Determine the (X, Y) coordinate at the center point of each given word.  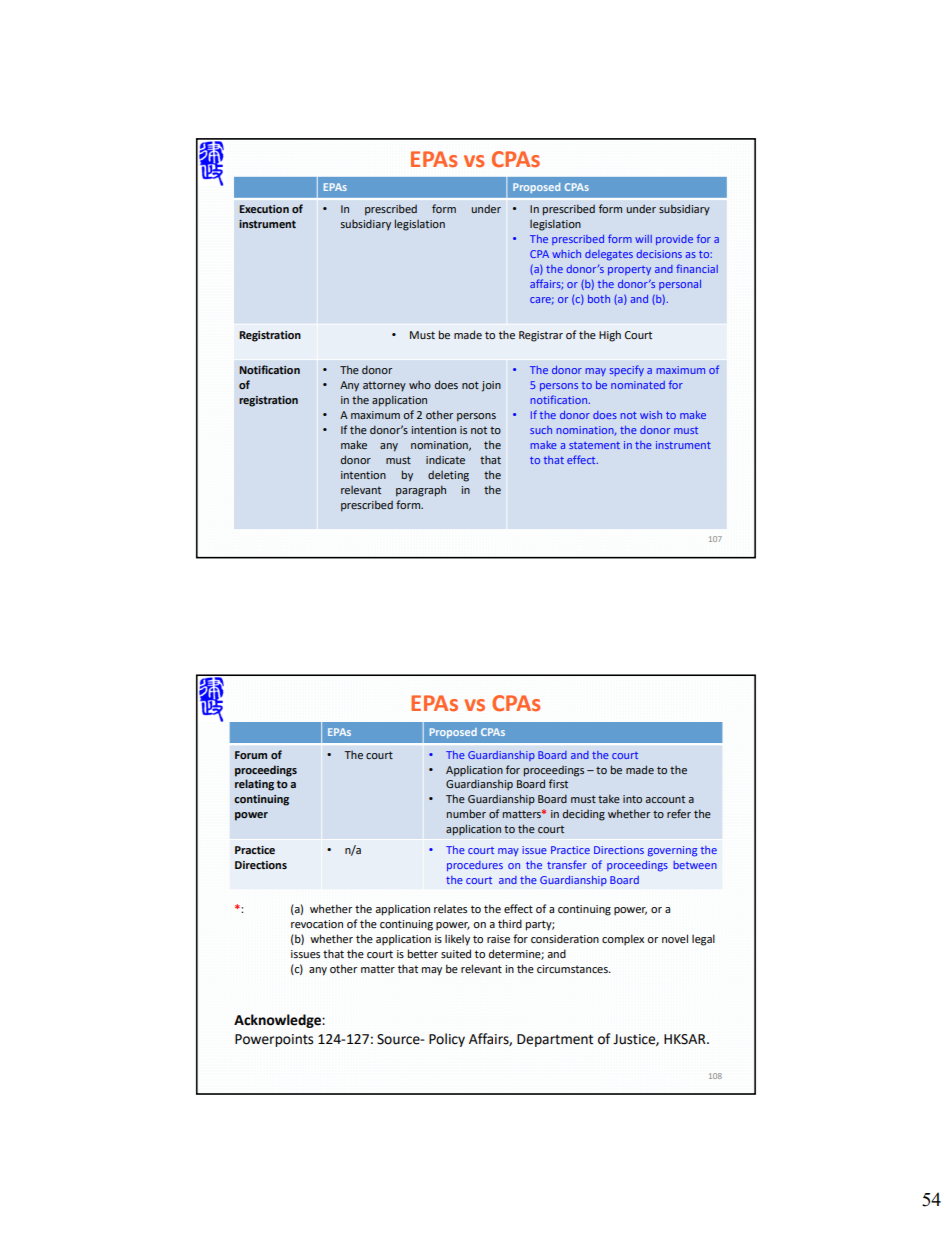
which (566, 254)
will (643, 239)
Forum (251, 755)
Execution (264, 209)
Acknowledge (278, 1021)
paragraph (421, 491)
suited (456, 953)
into (632, 799)
